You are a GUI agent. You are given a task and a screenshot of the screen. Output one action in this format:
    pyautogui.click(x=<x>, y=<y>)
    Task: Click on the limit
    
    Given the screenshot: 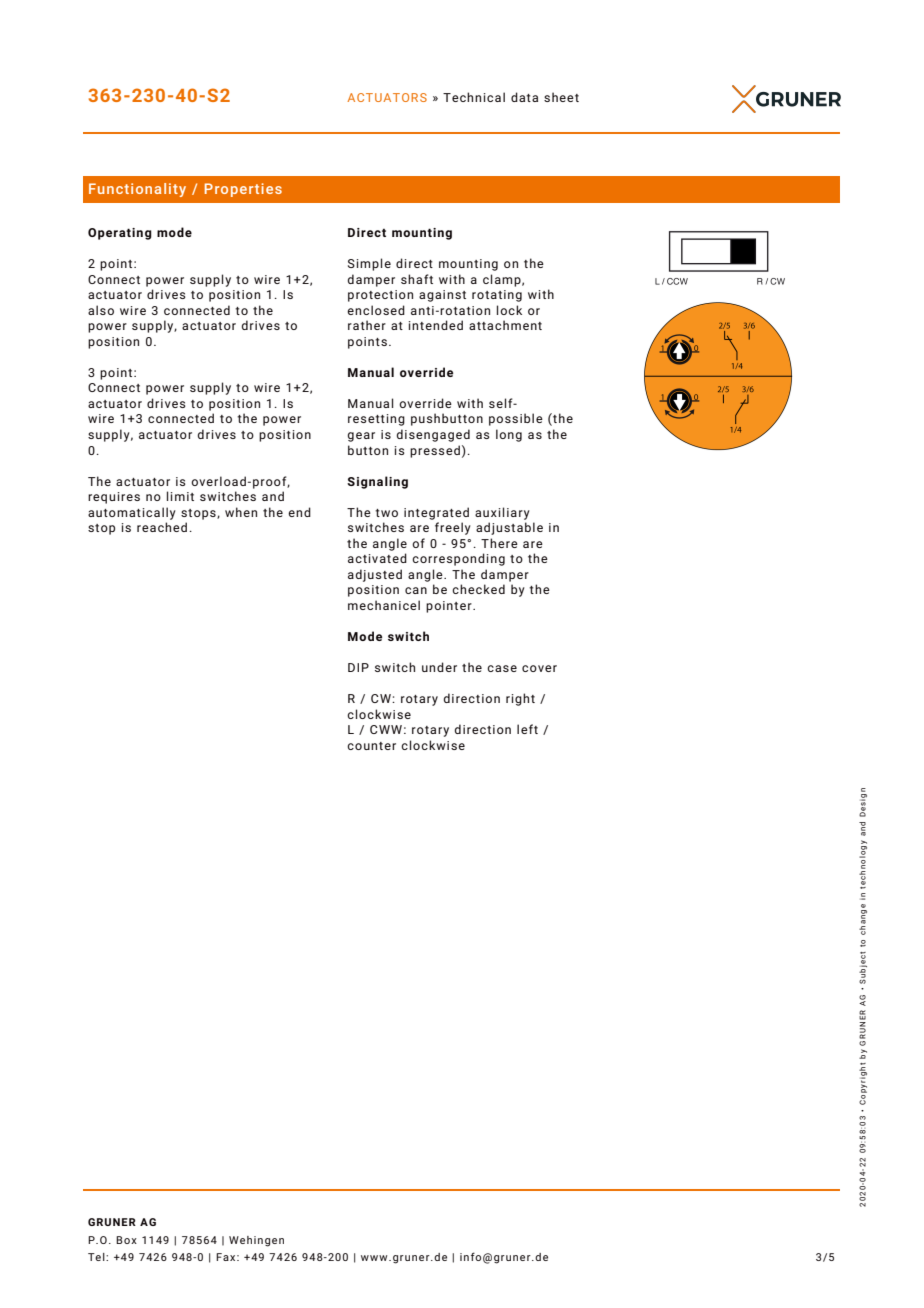 What is the action you would take?
    pyautogui.click(x=180, y=496)
